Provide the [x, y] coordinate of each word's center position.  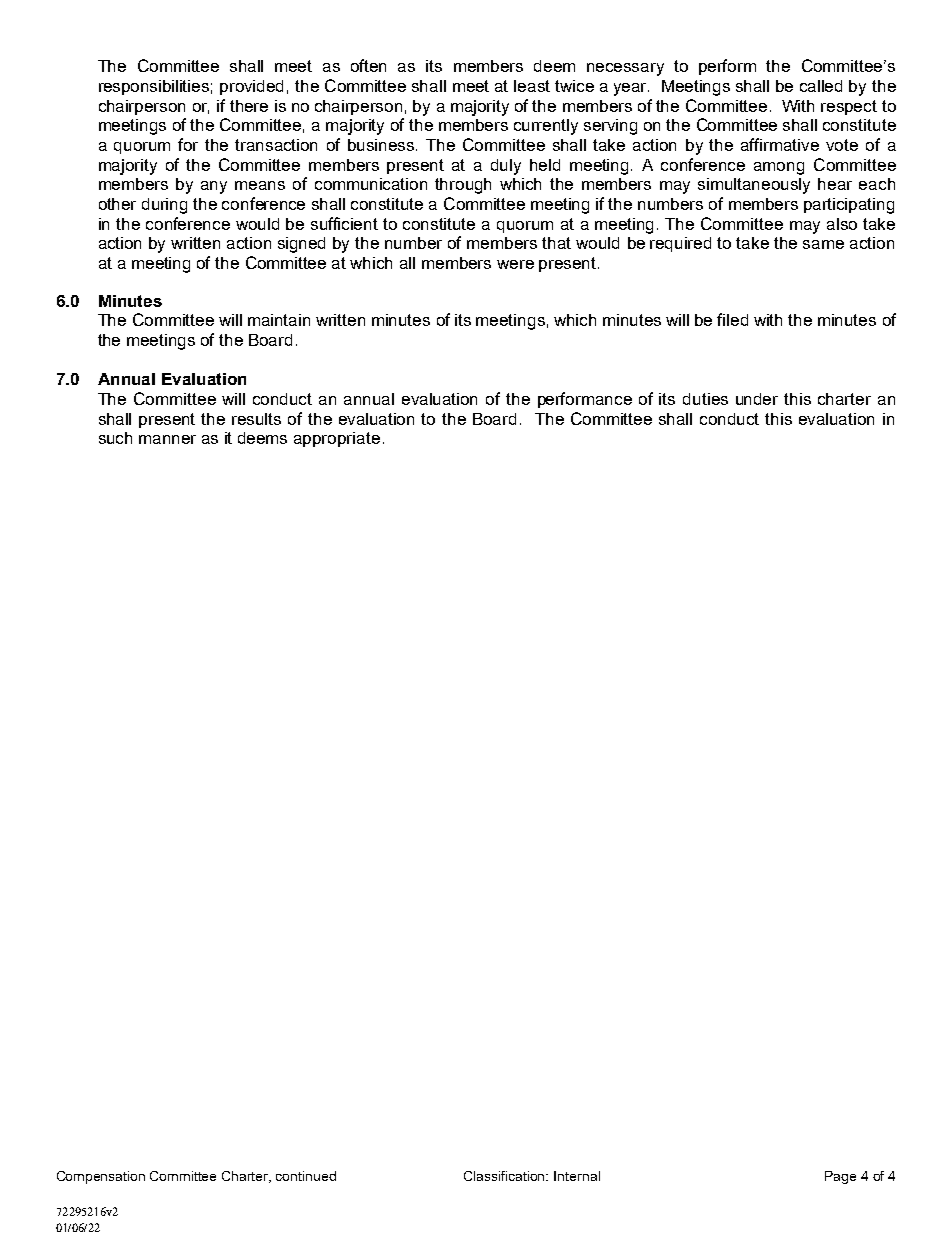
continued [306, 1176]
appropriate [337, 439]
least [532, 86]
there [249, 106]
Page [840, 1177]
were [515, 264]
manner [167, 439]
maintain [279, 320]
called [821, 86]
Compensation [101, 1177]
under [757, 399]
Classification [506, 1176]
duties [705, 399]
